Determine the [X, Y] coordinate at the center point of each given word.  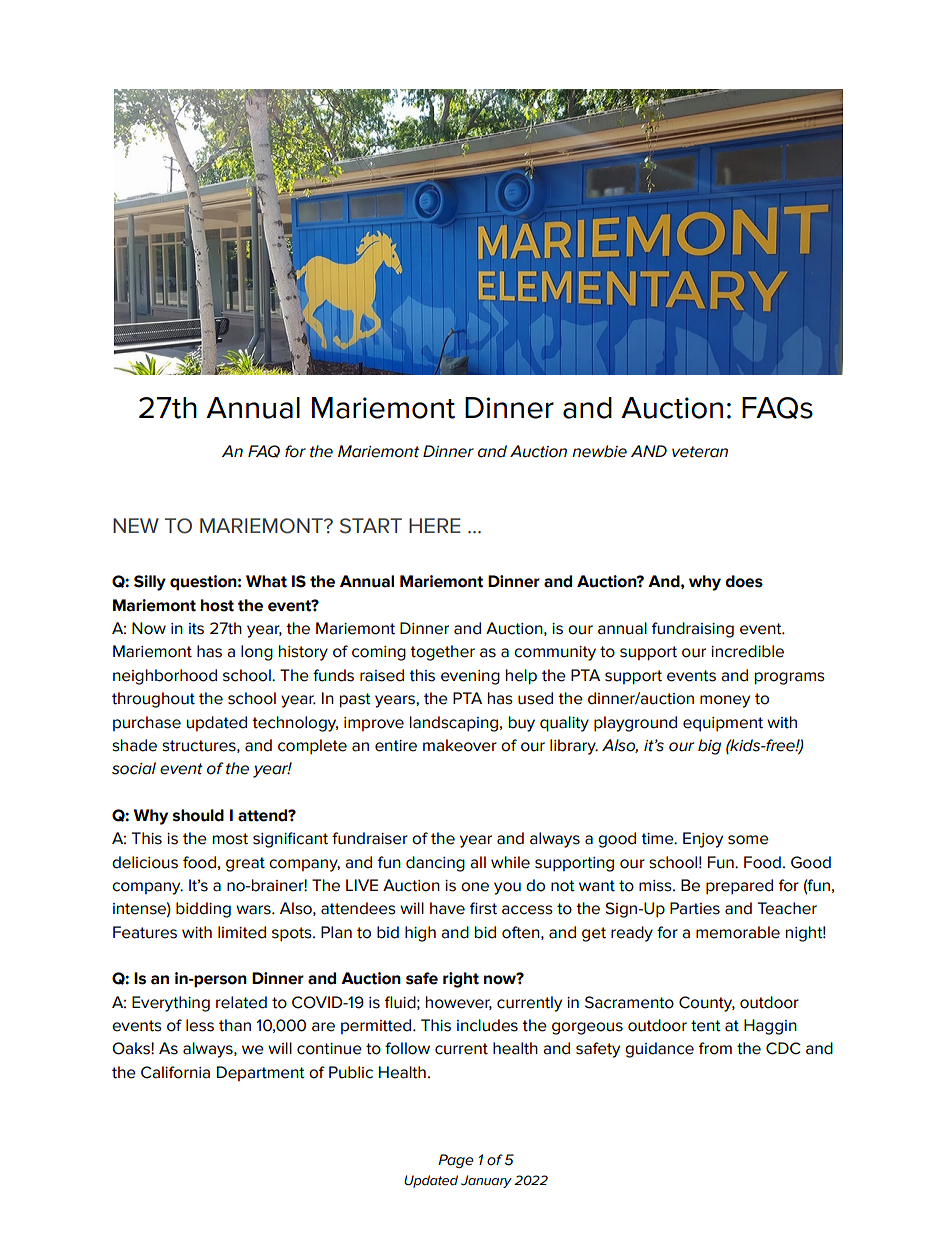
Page [455, 1161]
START [371, 526]
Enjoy [703, 840]
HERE [435, 525]
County [707, 1004]
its [196, 629]
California [175, 1072]
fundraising [693, 630]
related [241, 1002]
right [461, 980]
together [442, 653]
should [198, 815]
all [478, 862]
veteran [700, 452]
